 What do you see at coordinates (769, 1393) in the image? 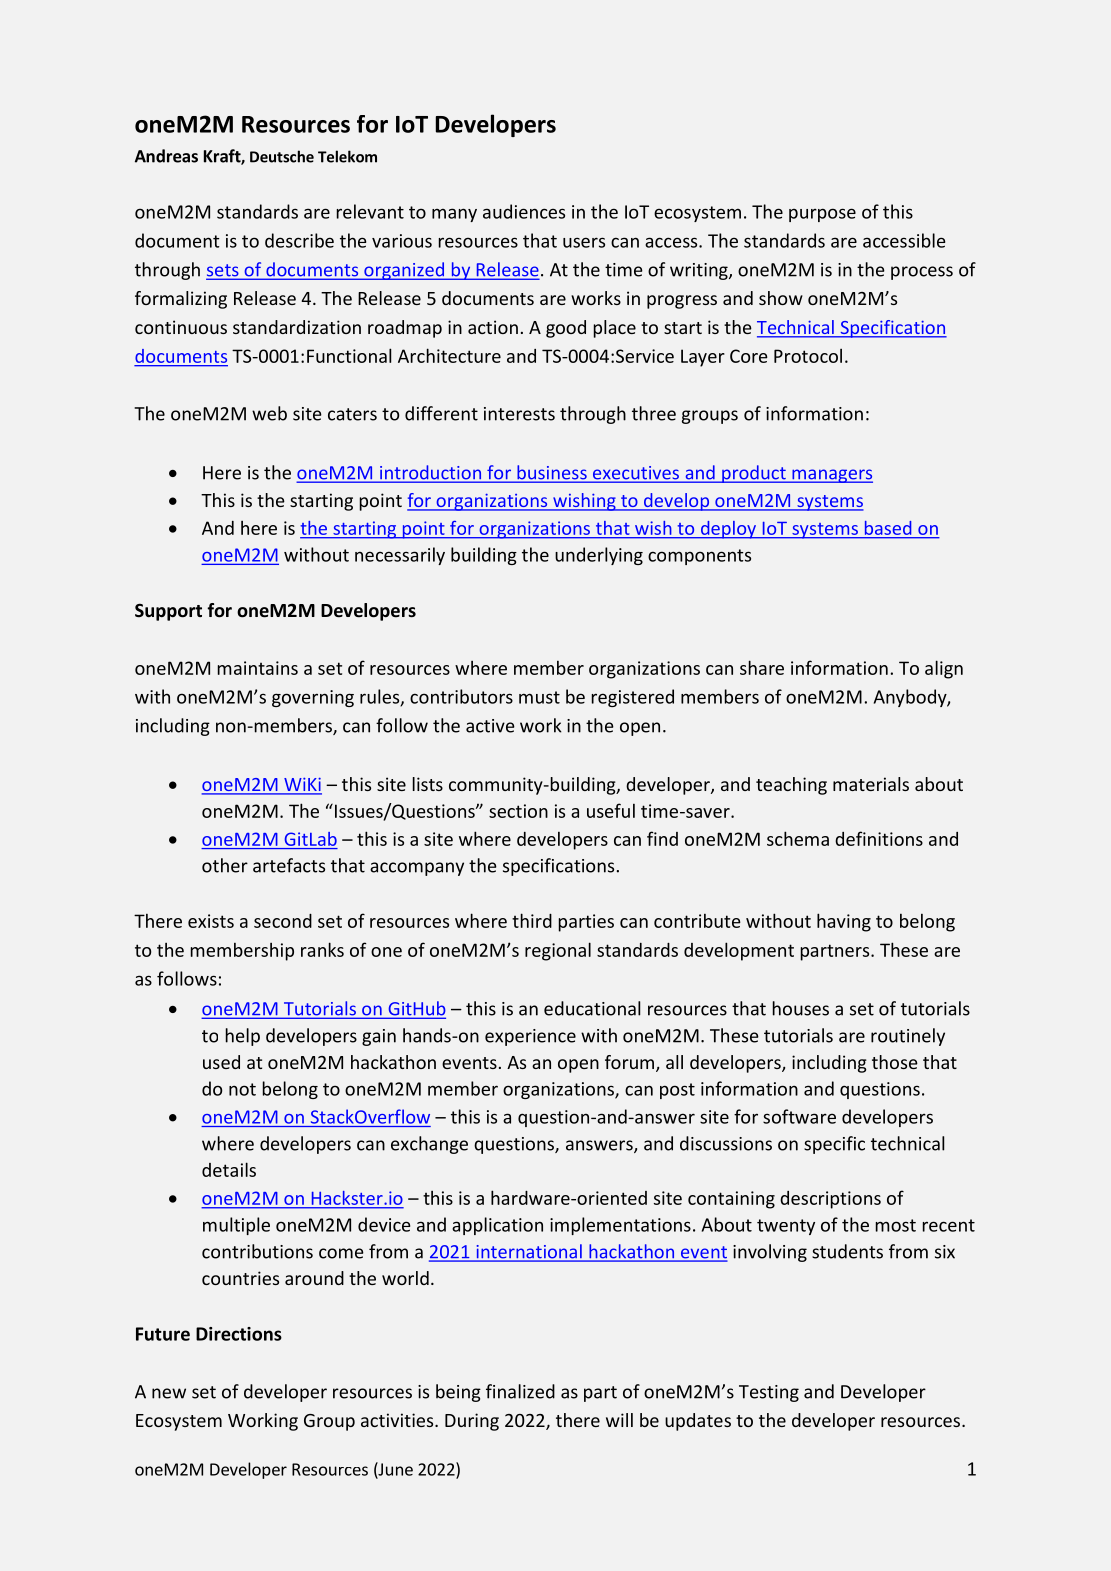
I see `Testing` at bounding box center [769, 1393].
